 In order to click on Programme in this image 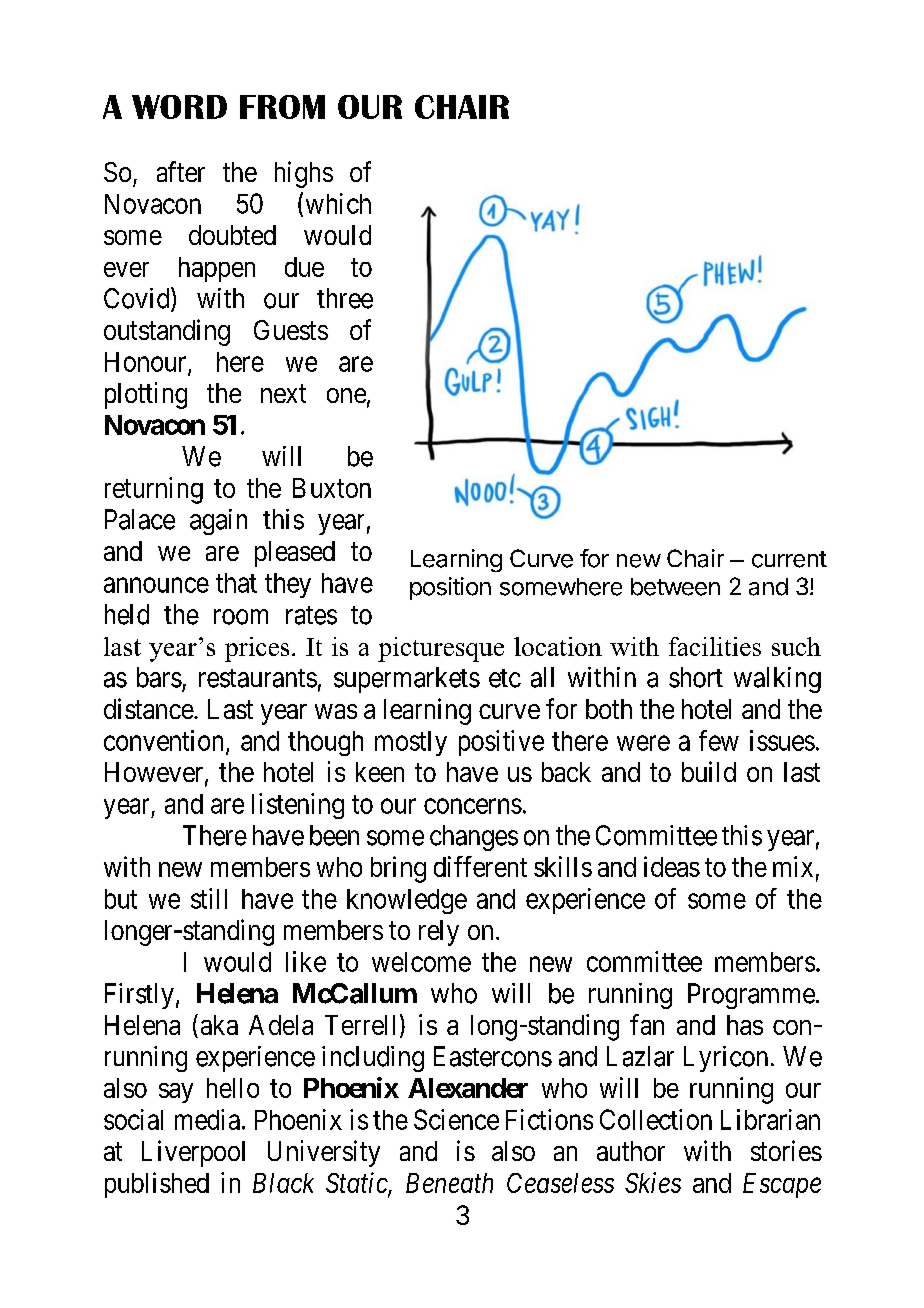, I will do `click(751, 996)`.
